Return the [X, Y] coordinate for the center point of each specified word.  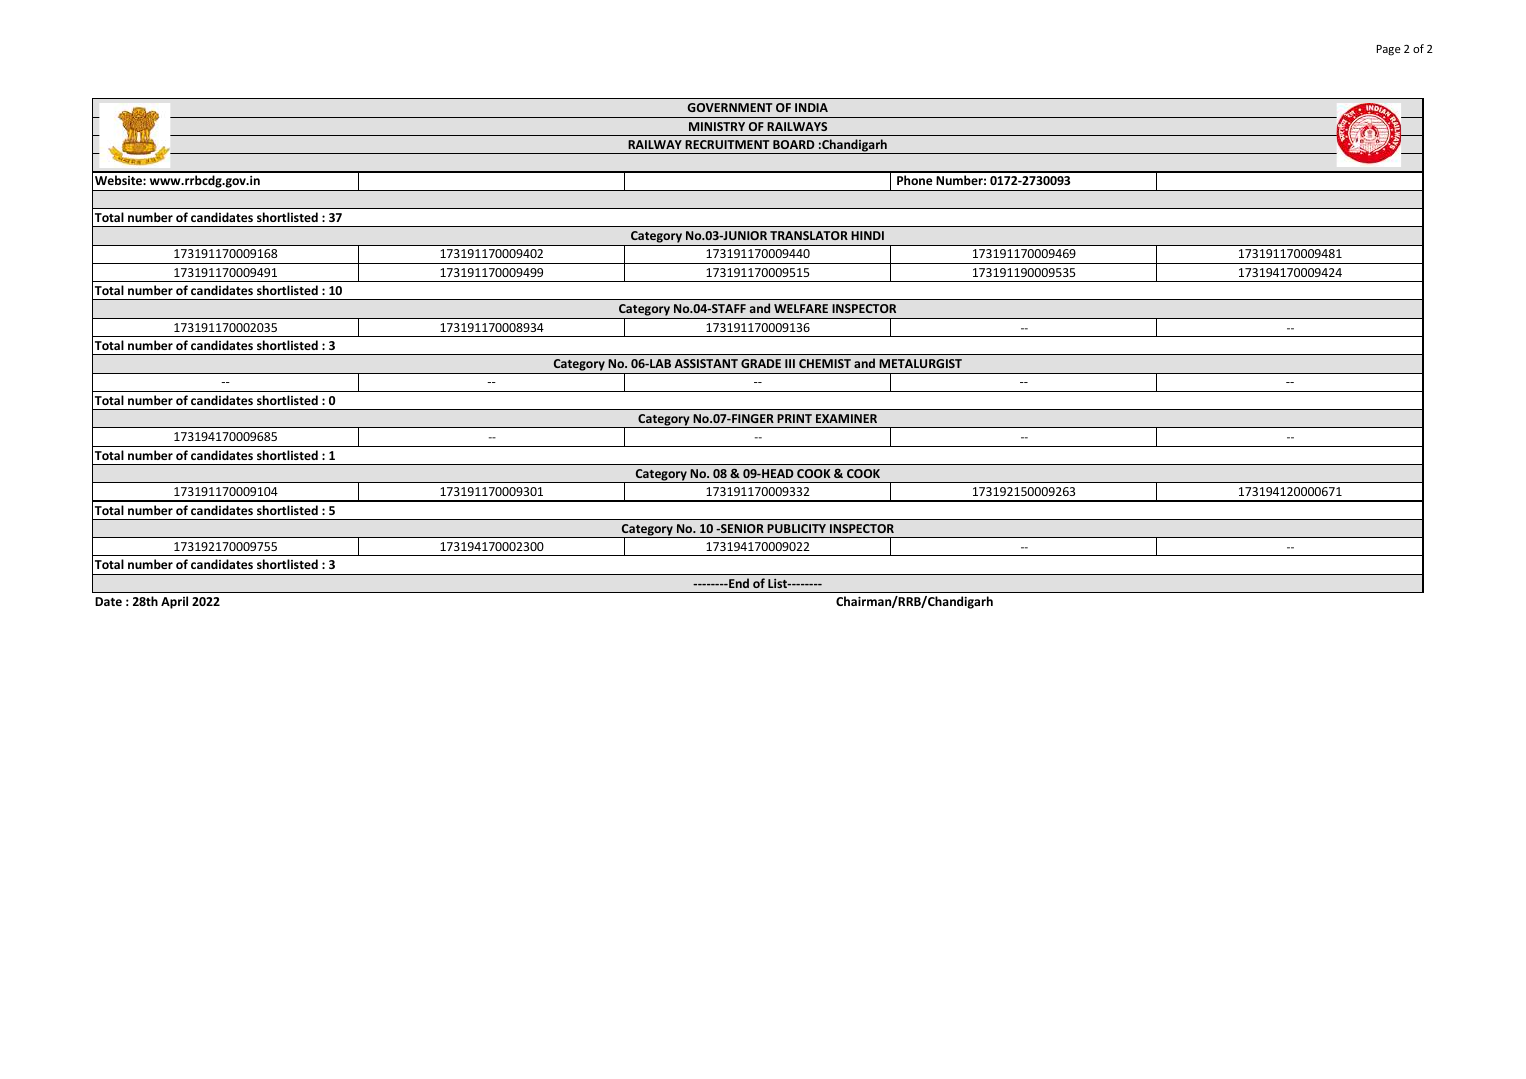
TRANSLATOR [809, 235]
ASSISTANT [706, 363]
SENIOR [741, 528]
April [174, 602]
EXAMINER [846, 418]
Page [1389, 50]
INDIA [811, 107]
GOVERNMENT [729, 107]
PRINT [794, 418]
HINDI [867, 235]
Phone [914, 180]
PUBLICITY [796, 528]
